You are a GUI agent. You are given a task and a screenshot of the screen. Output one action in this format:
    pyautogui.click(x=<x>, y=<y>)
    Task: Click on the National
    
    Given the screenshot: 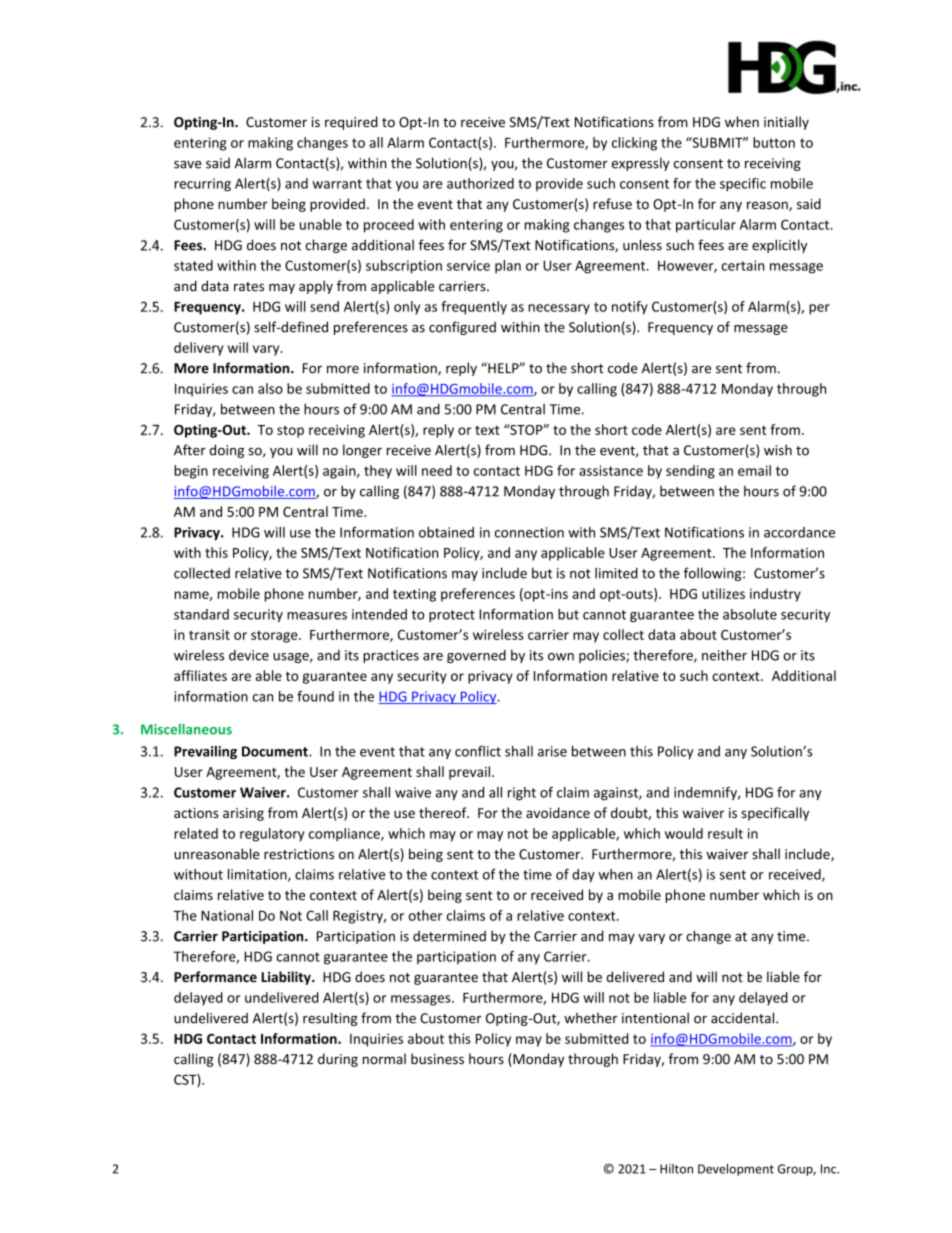 What is the action you would take?
    pyautogui.click(x=227, y=915)
